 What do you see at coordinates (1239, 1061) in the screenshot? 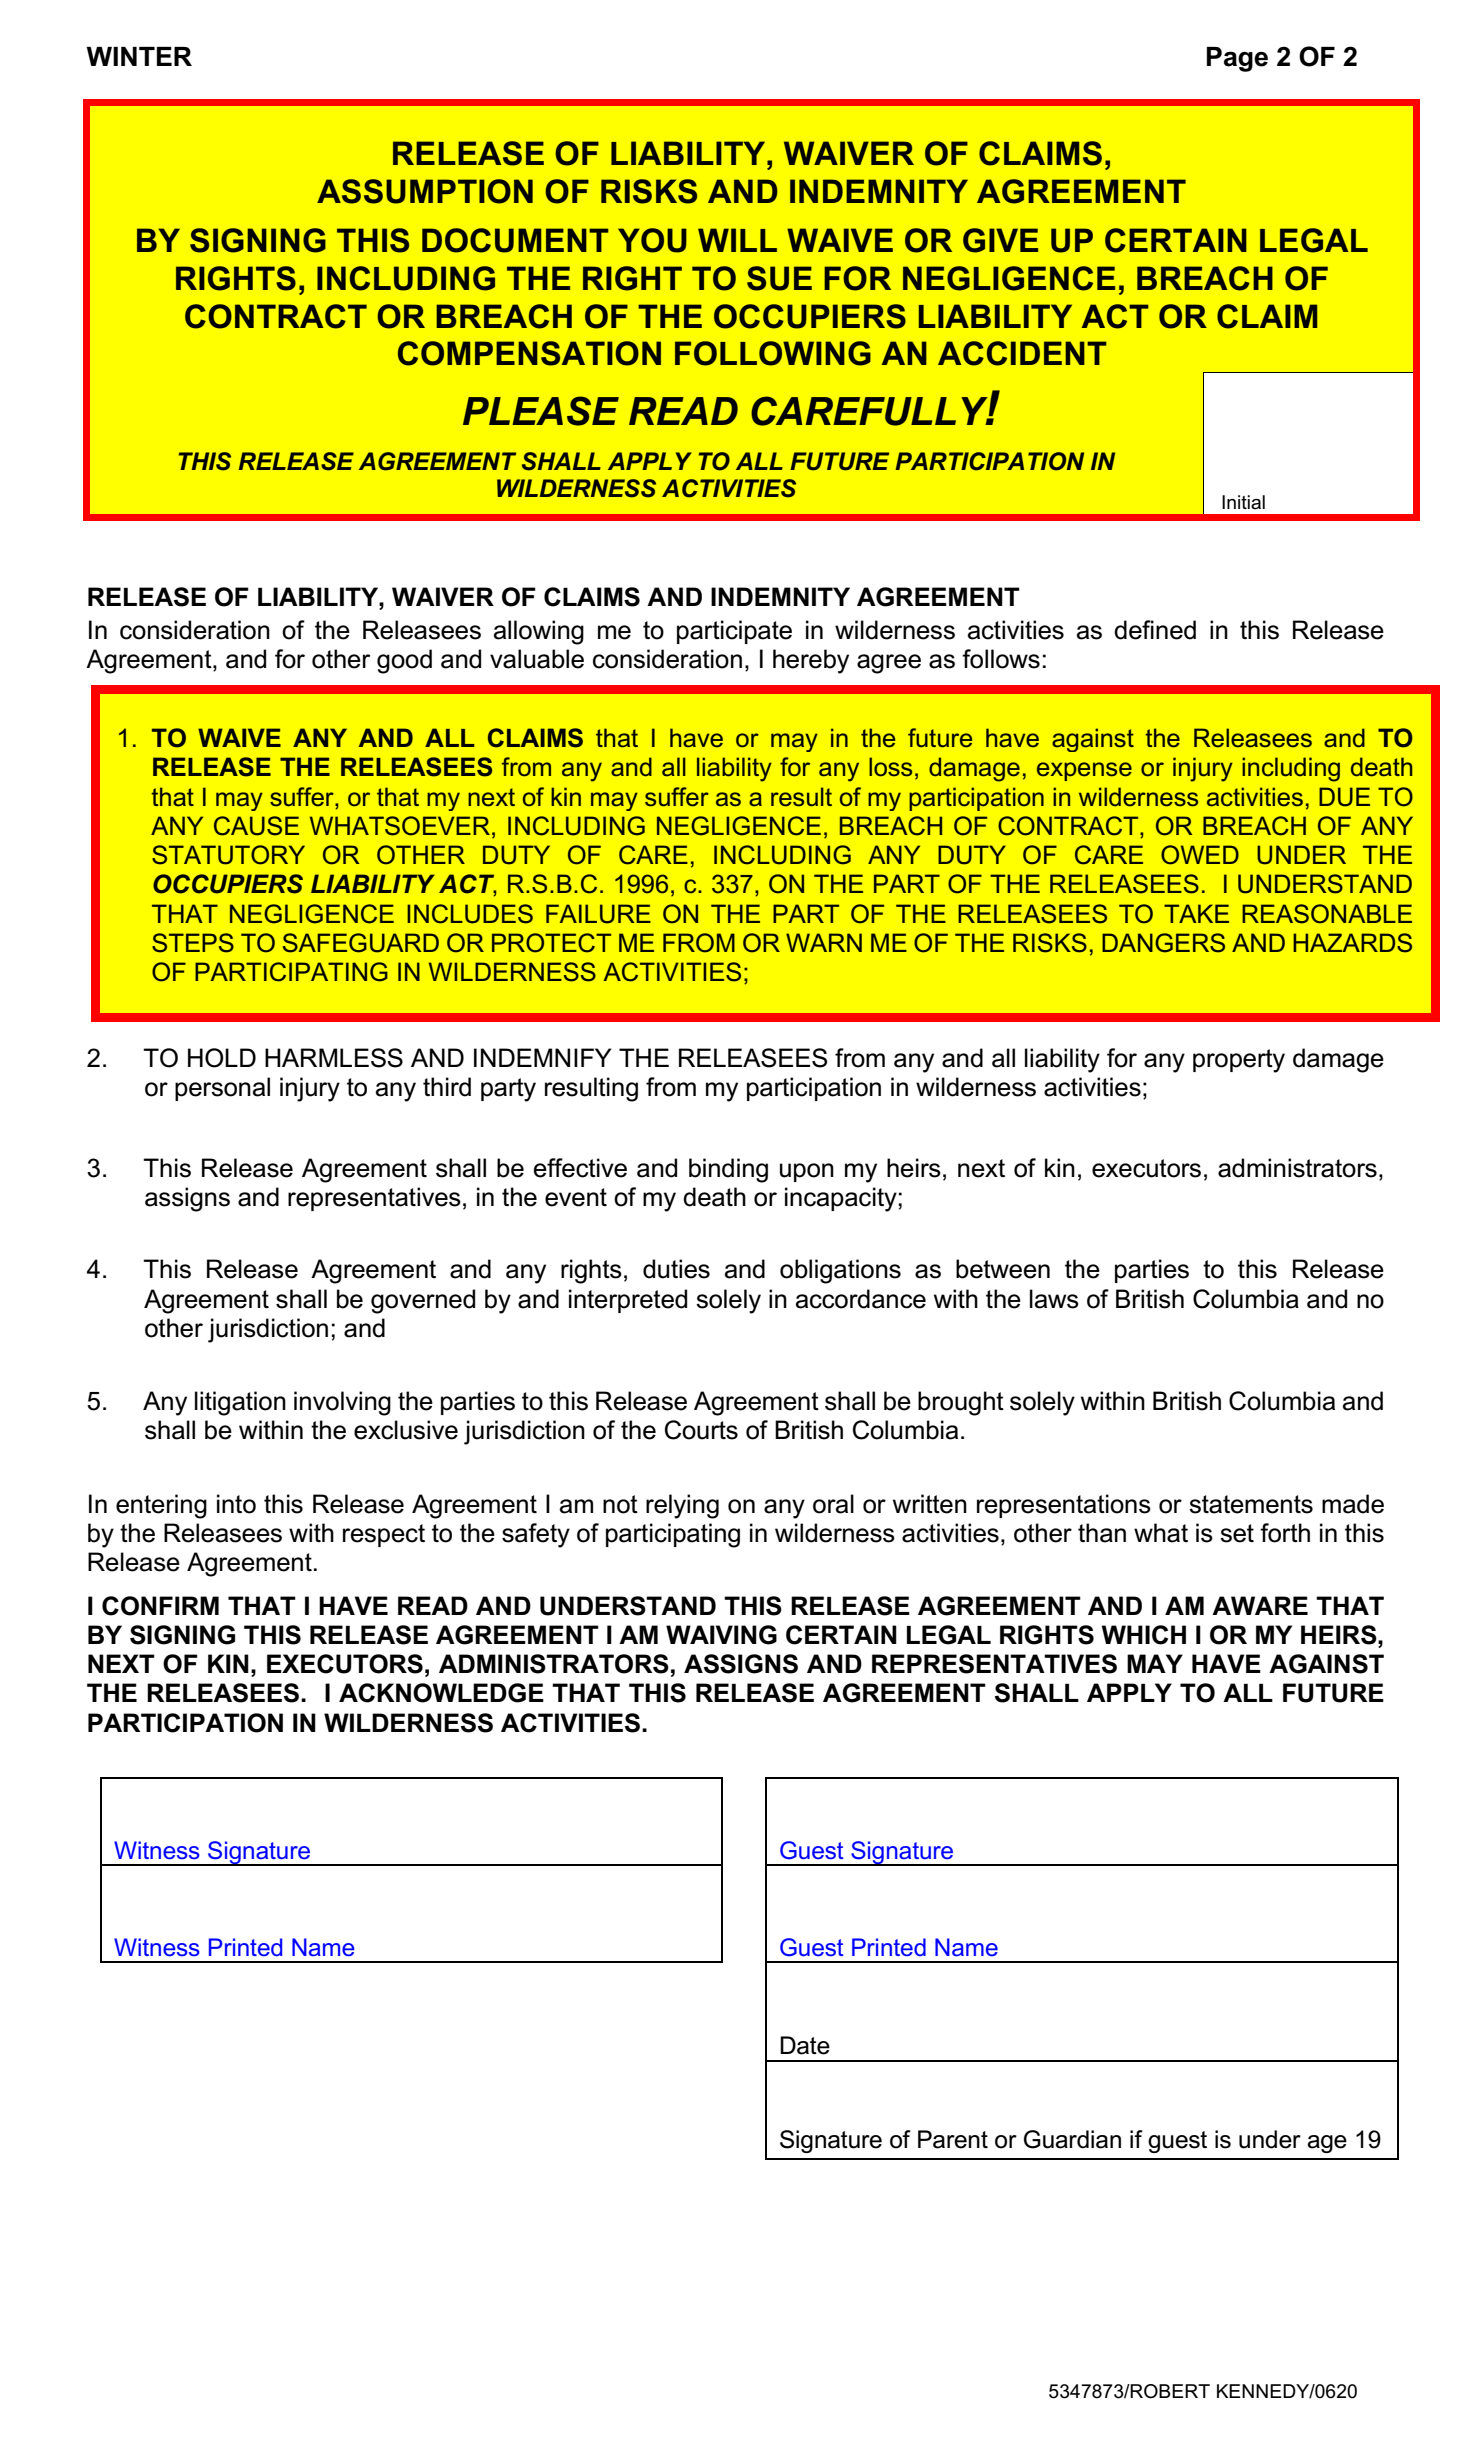
I see `property` at bounding box center [1239, 1061].
